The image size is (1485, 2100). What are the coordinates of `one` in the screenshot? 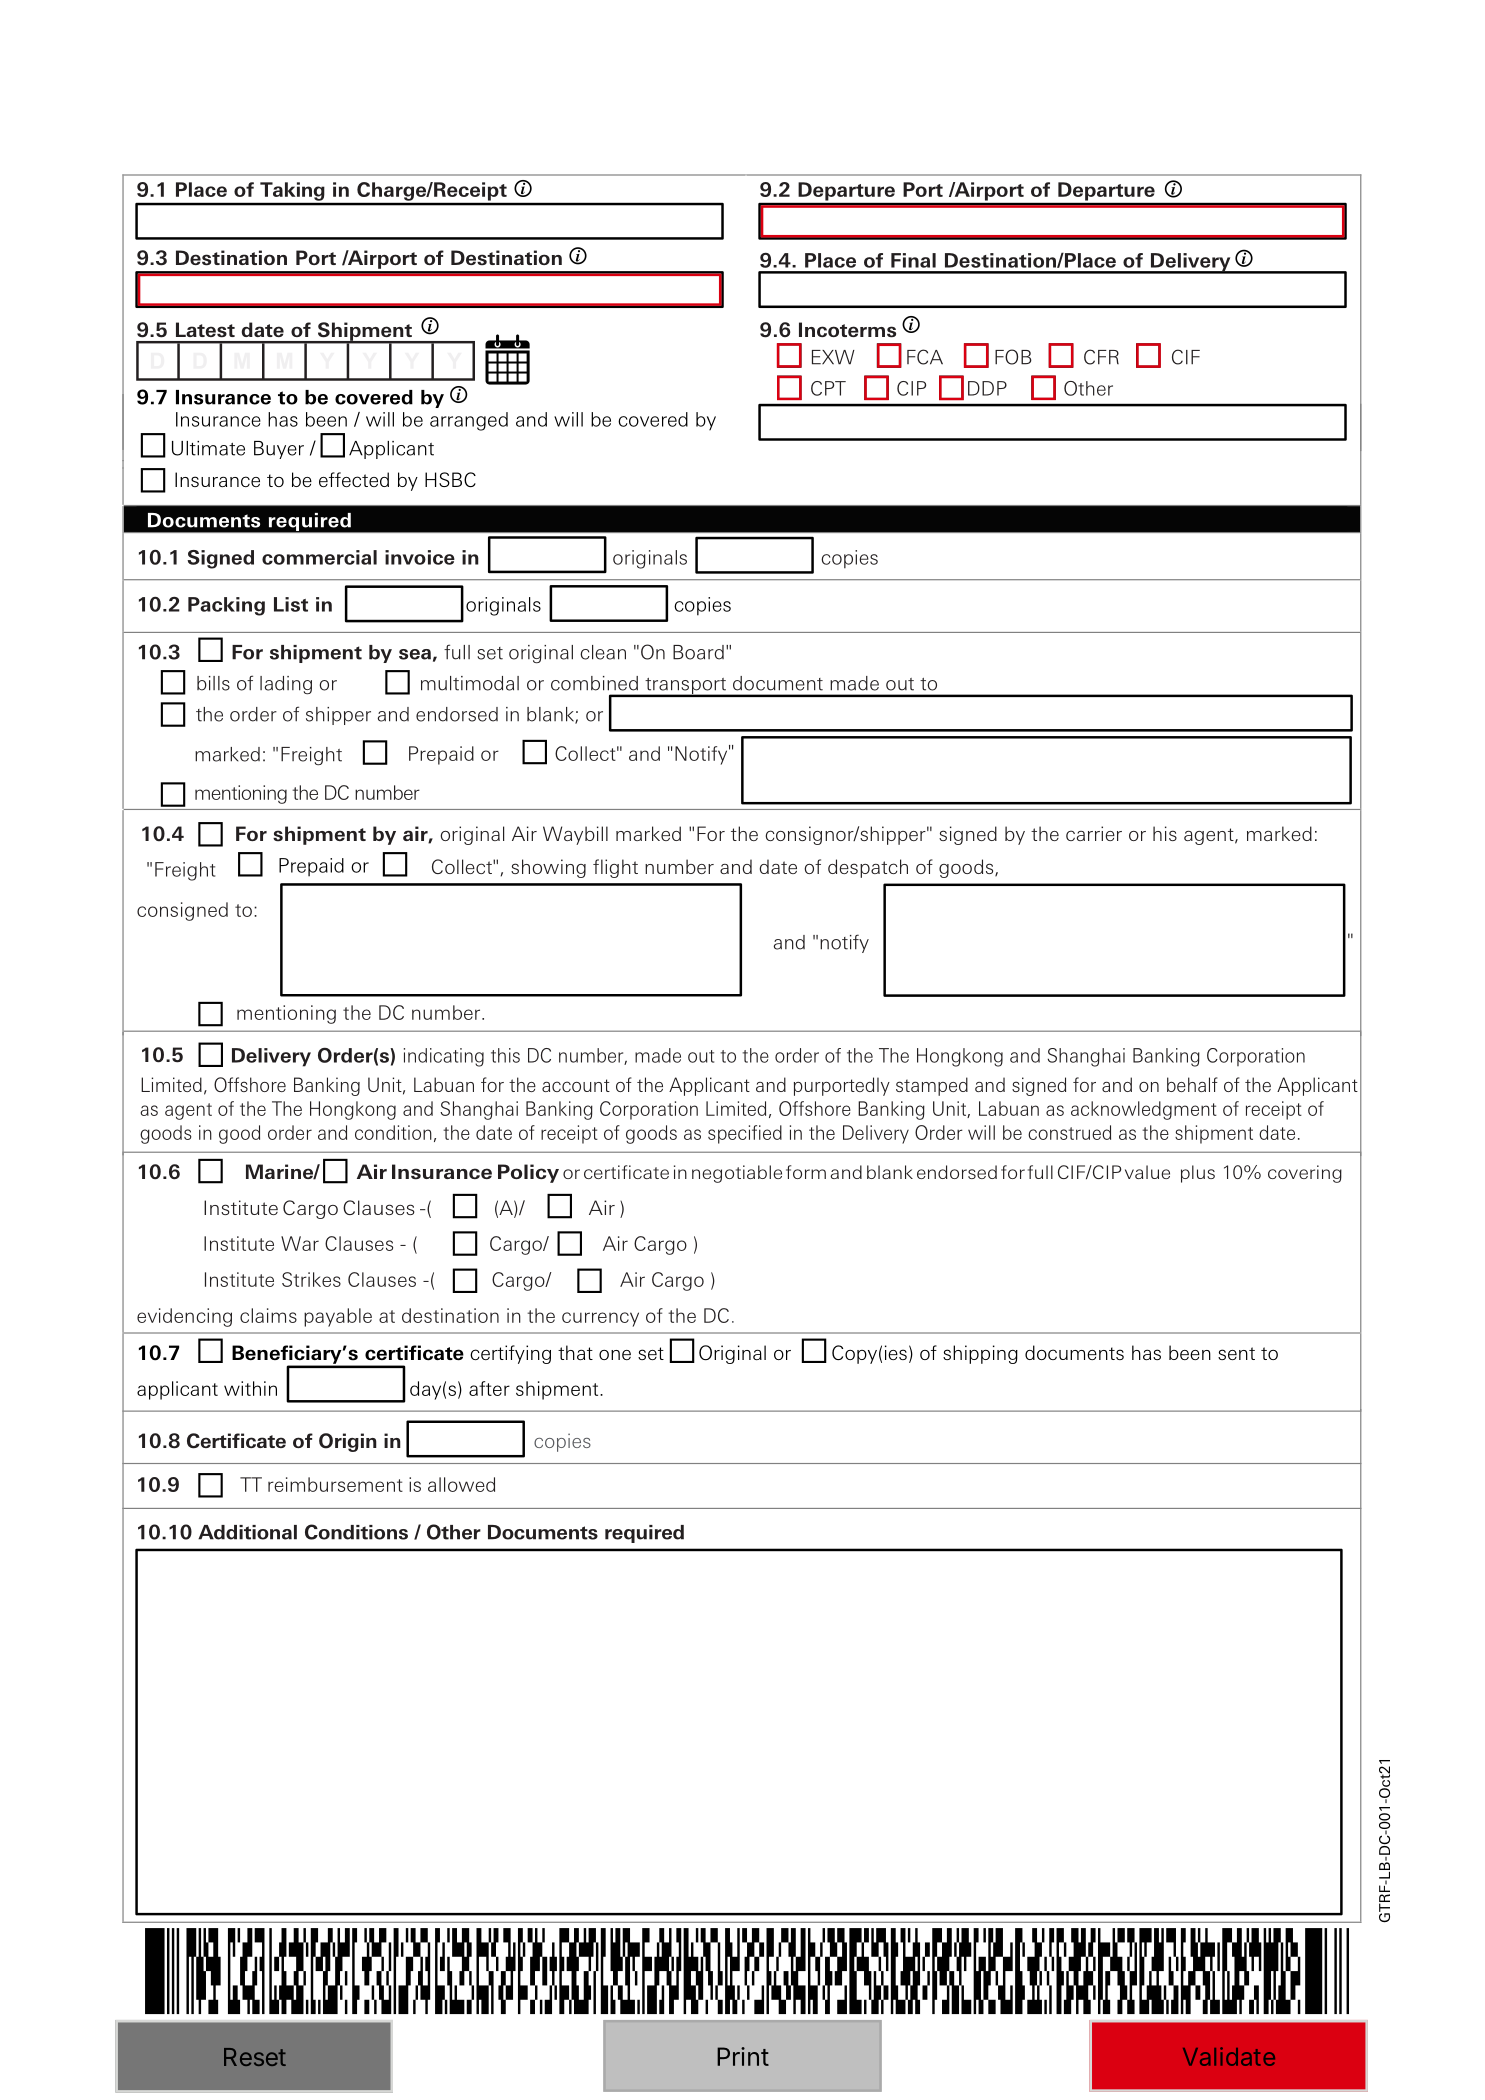 It's located at (615, 1355).
